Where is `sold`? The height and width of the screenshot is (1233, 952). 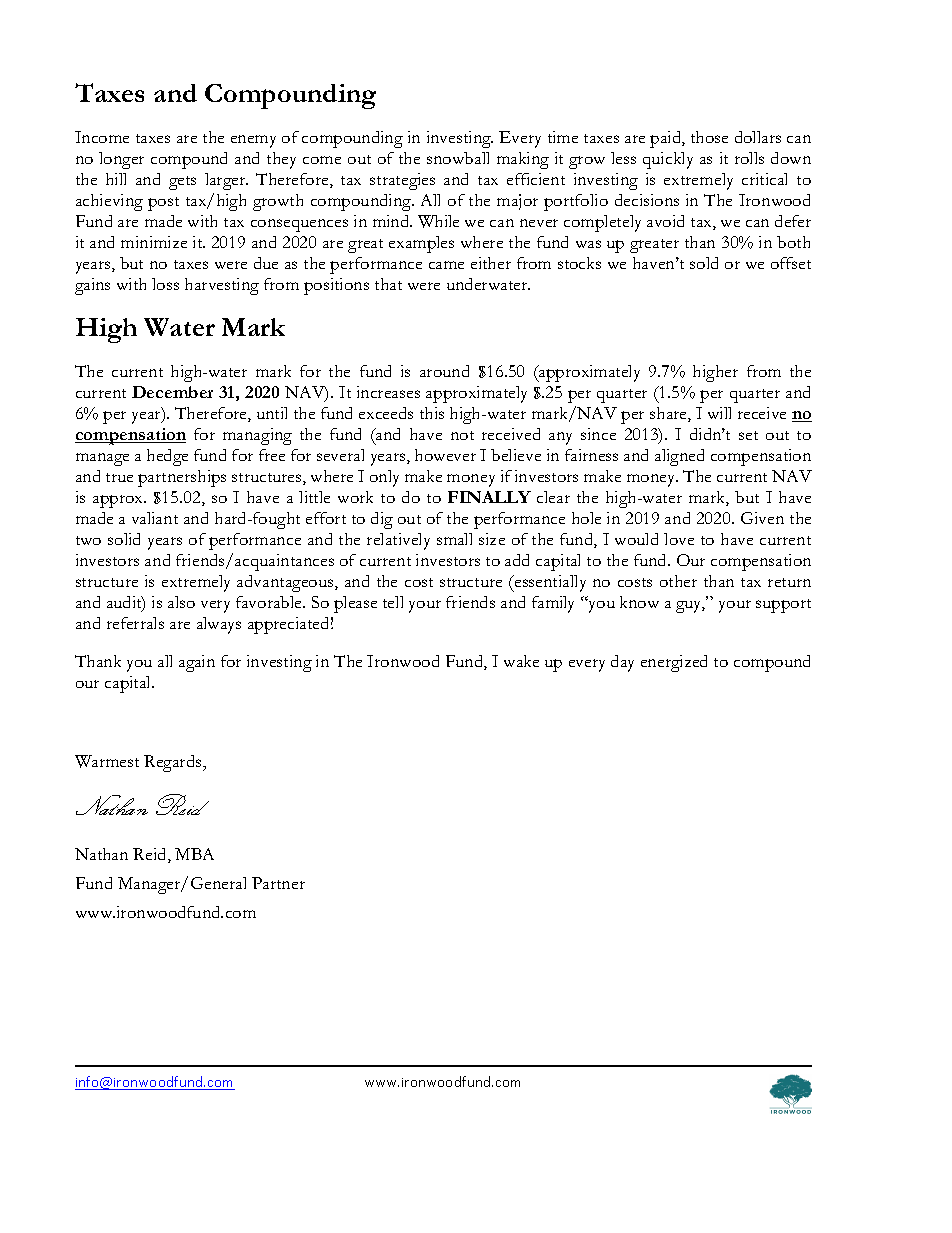
sold is located at coordinates (704, 263).
